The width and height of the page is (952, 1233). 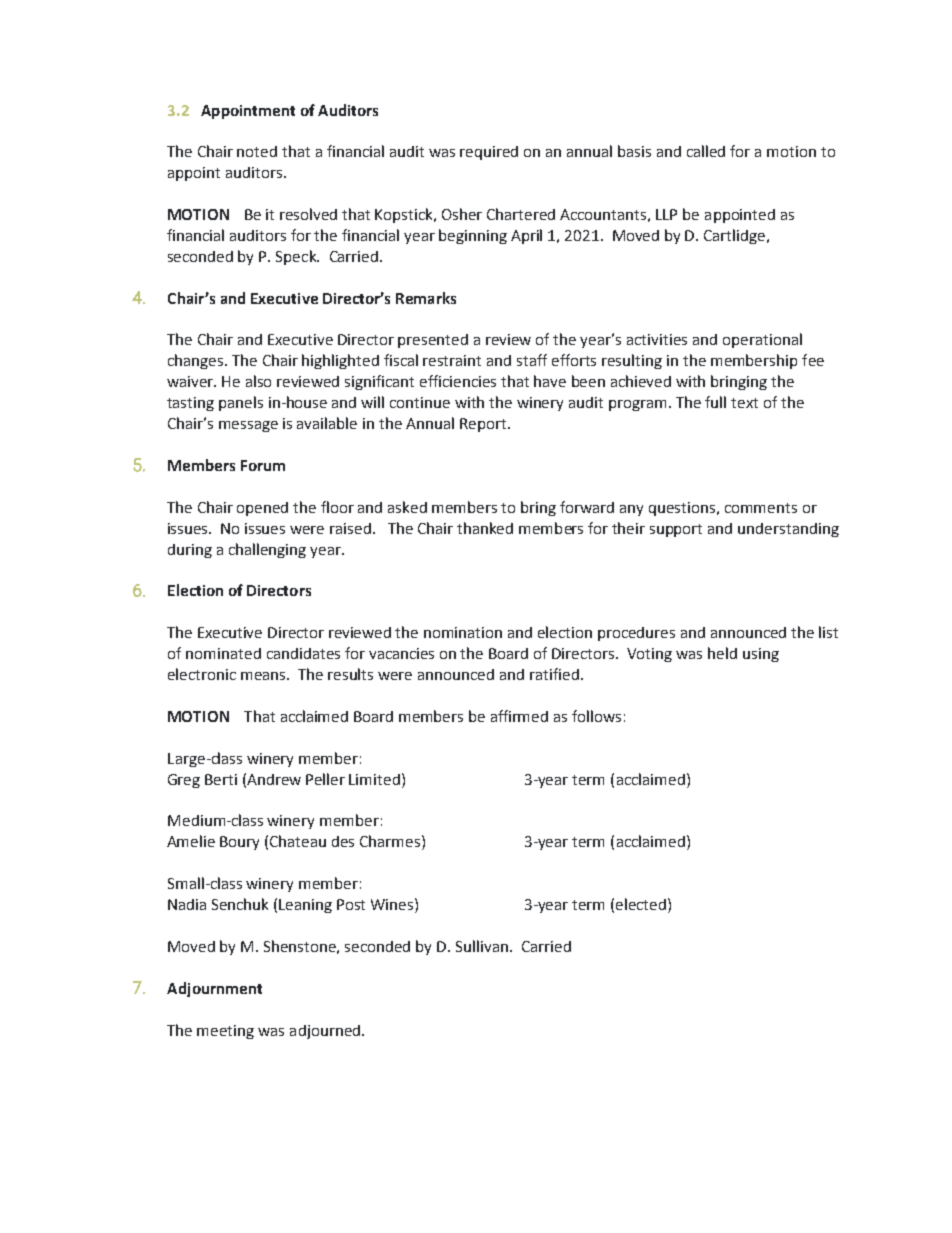 What do you see at coordinates (482, 946) in the page?
I see `Sullivan` at bounding box center [482, 946].
